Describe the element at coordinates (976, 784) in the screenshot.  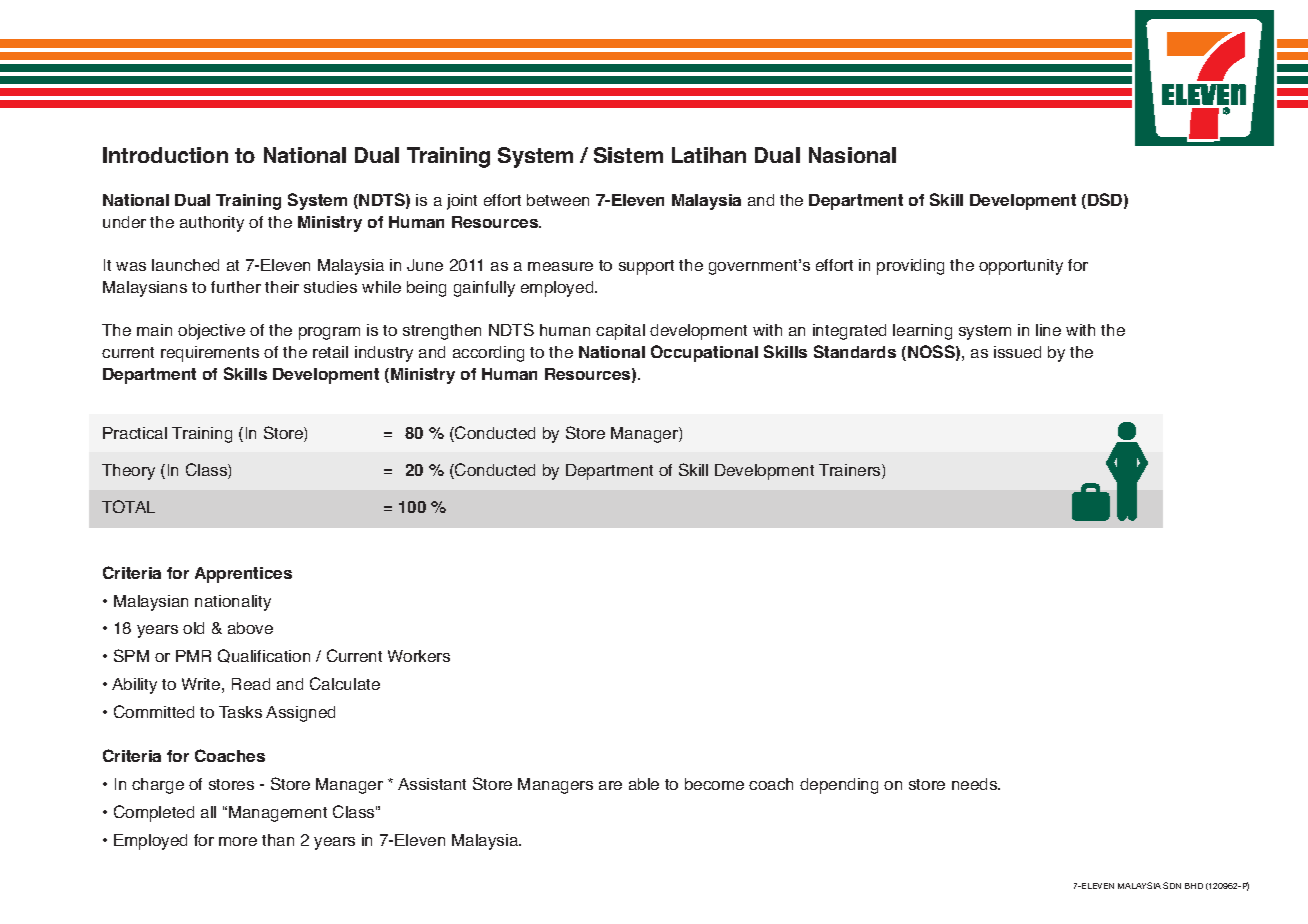
I see `needs` at that location.
